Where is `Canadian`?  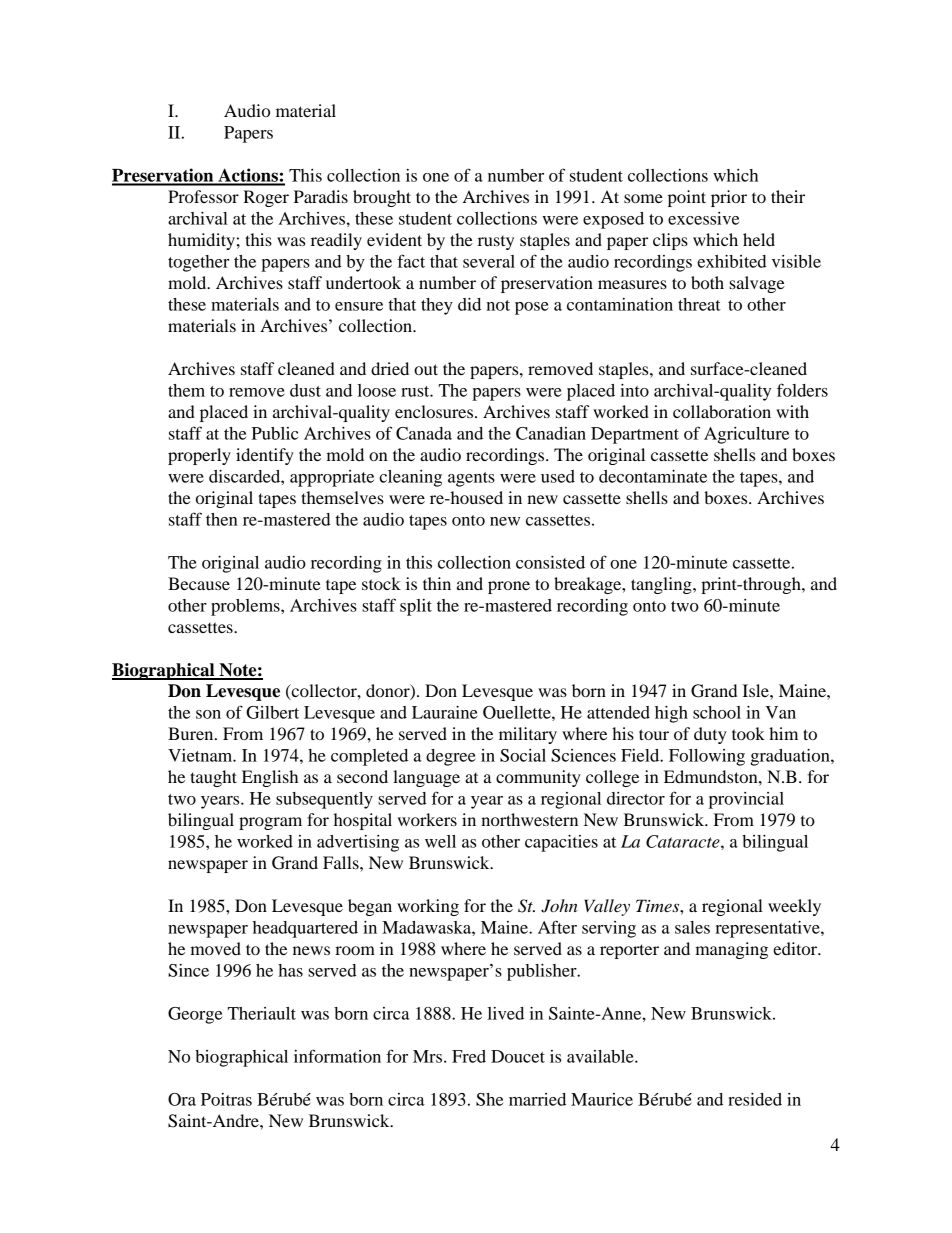
Canadian is located at coordinates (551, 433).
